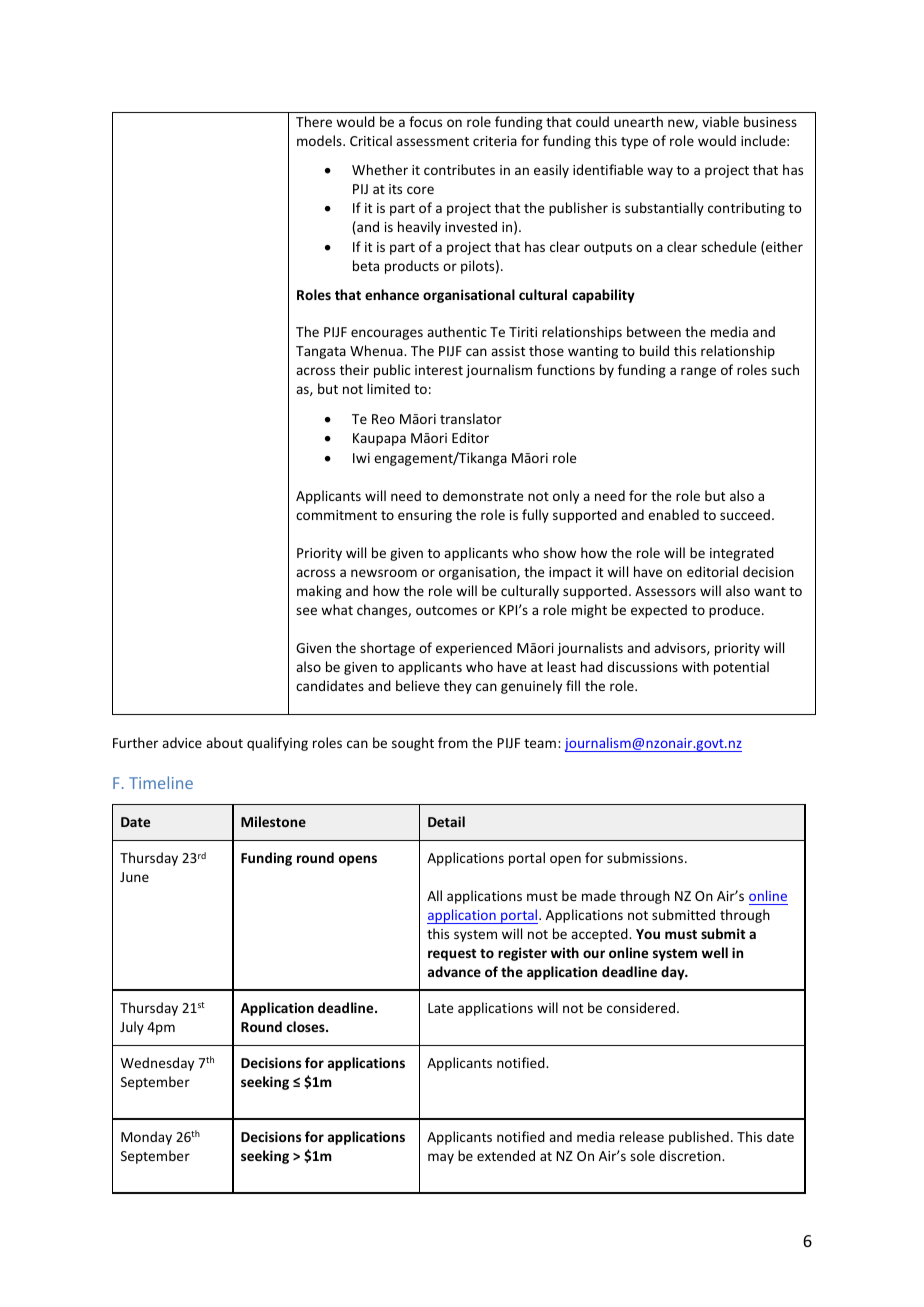 The width and height of the screenshot is (924, 1307). I want to click on making, so click(319, 592).
